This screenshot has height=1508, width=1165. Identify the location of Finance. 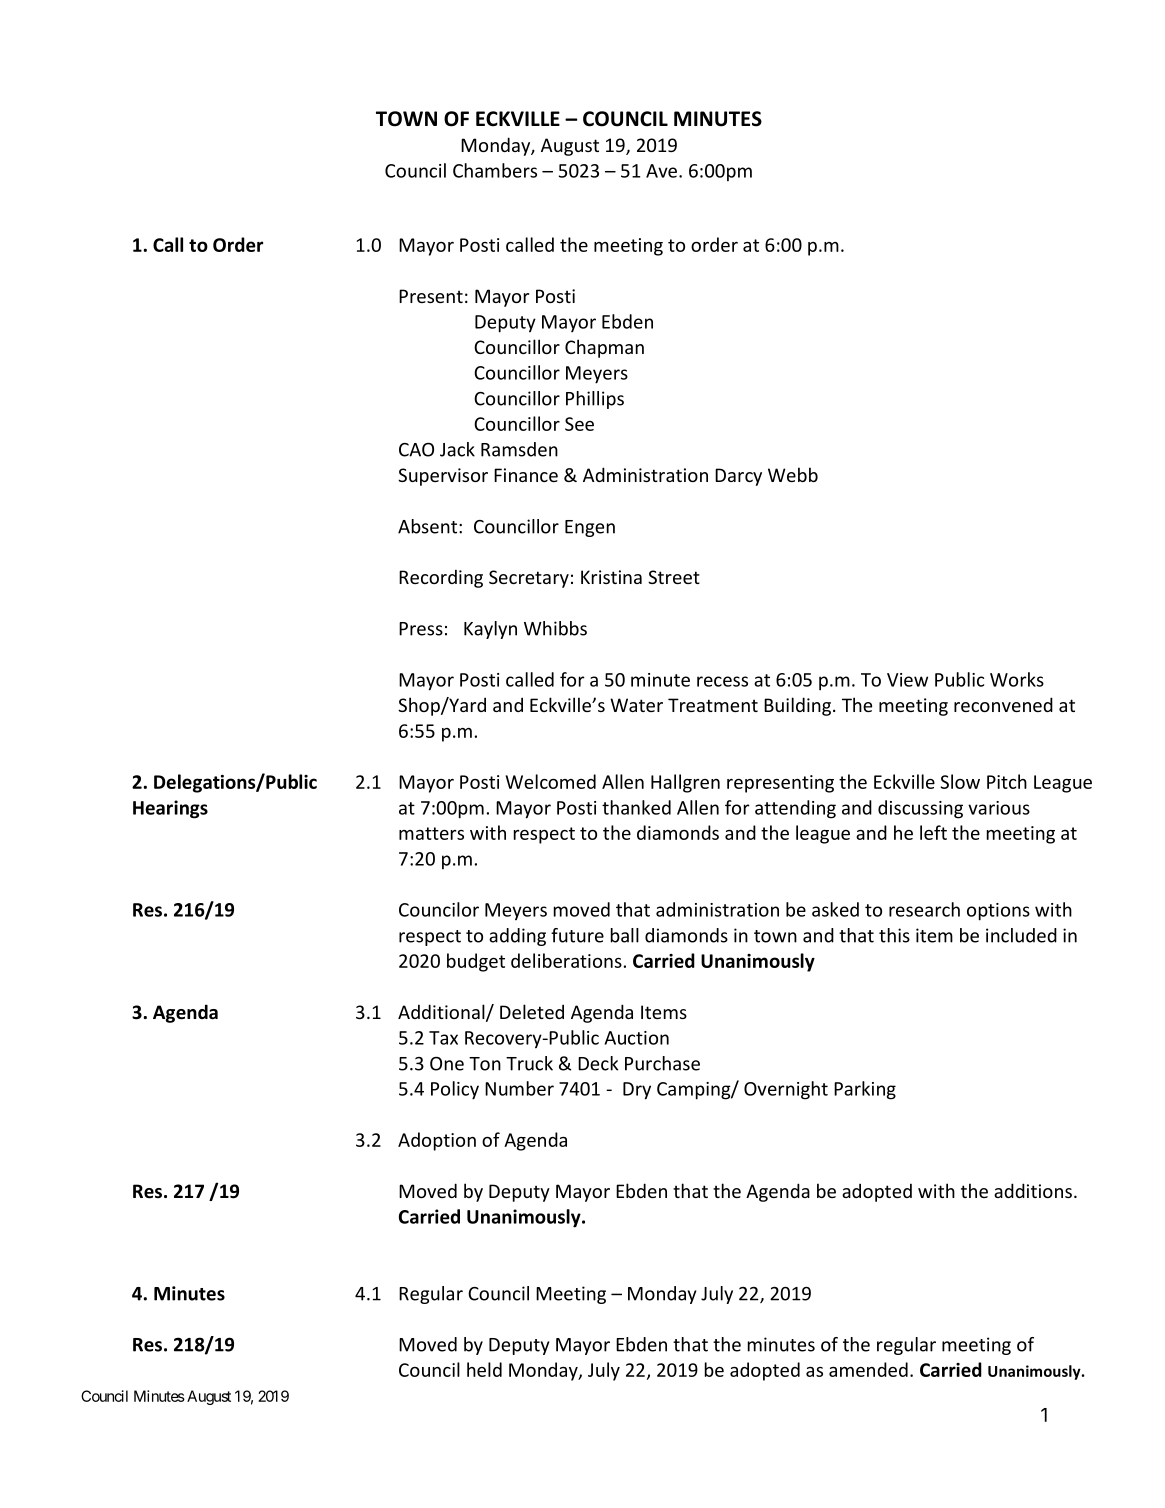
(526, 475).
